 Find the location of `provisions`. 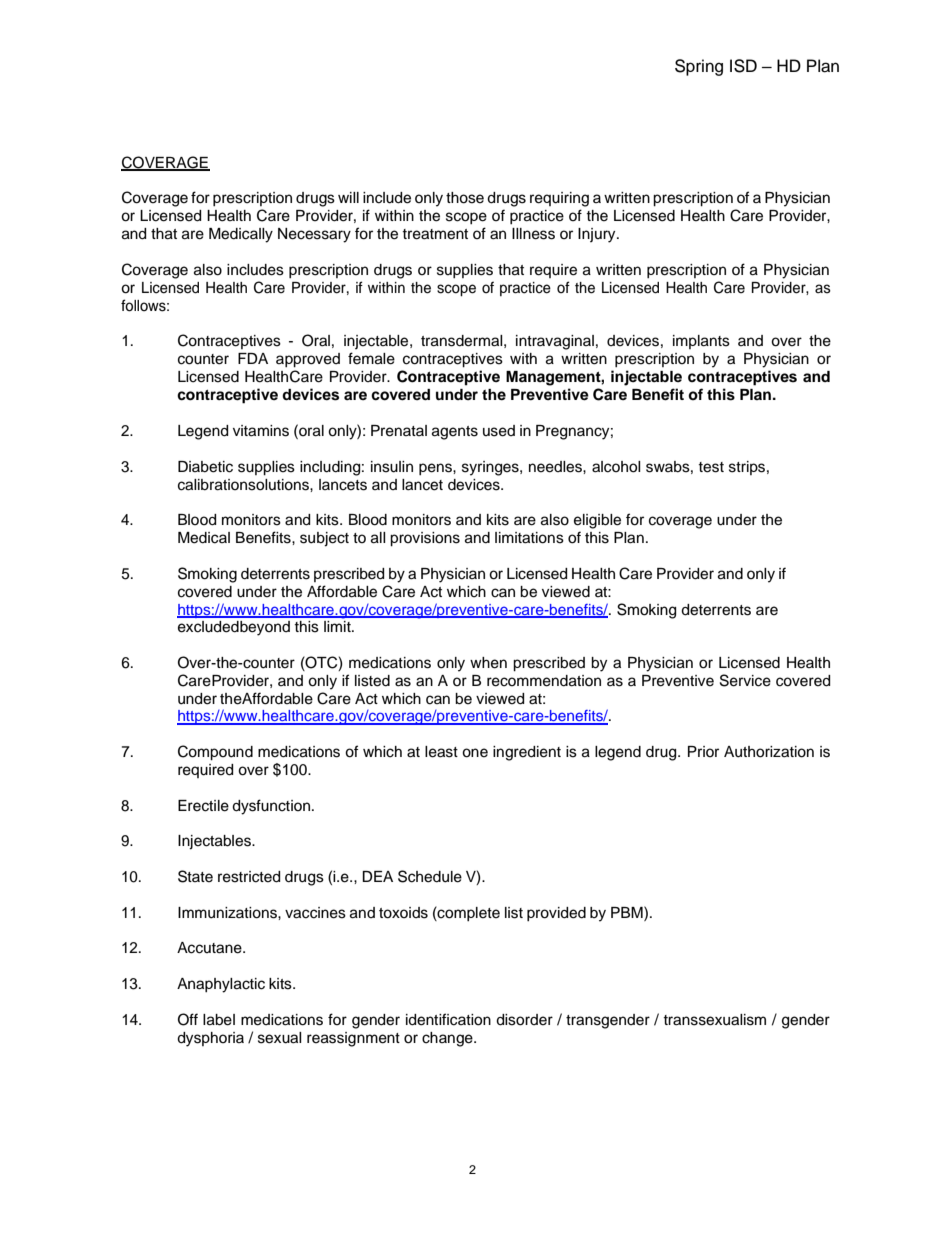

provisions is located at coordinates (425, 539).
